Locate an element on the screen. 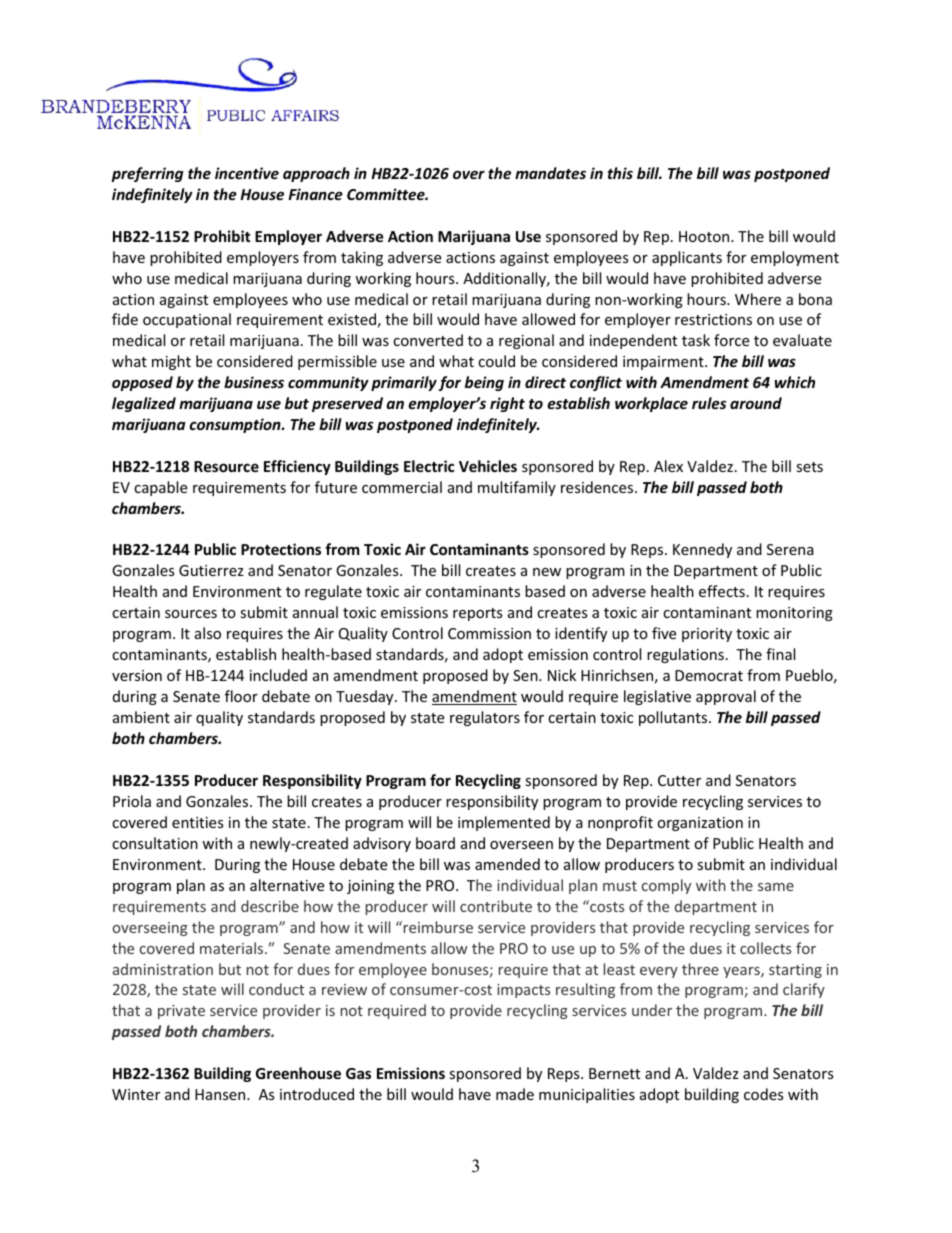  entities is located at coordinates (198, 822).
